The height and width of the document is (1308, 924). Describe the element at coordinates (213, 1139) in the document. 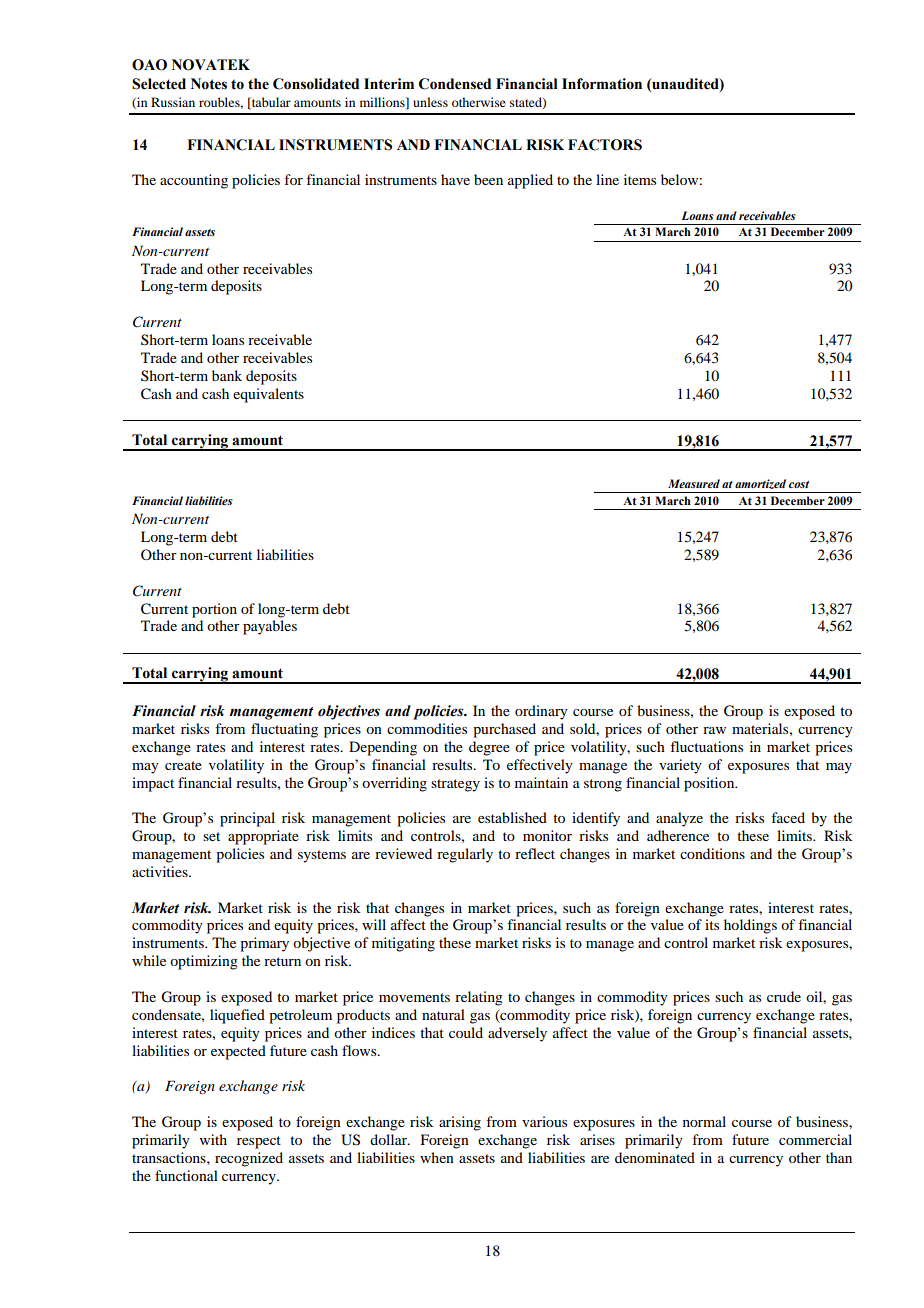

I see `with` at that location.
